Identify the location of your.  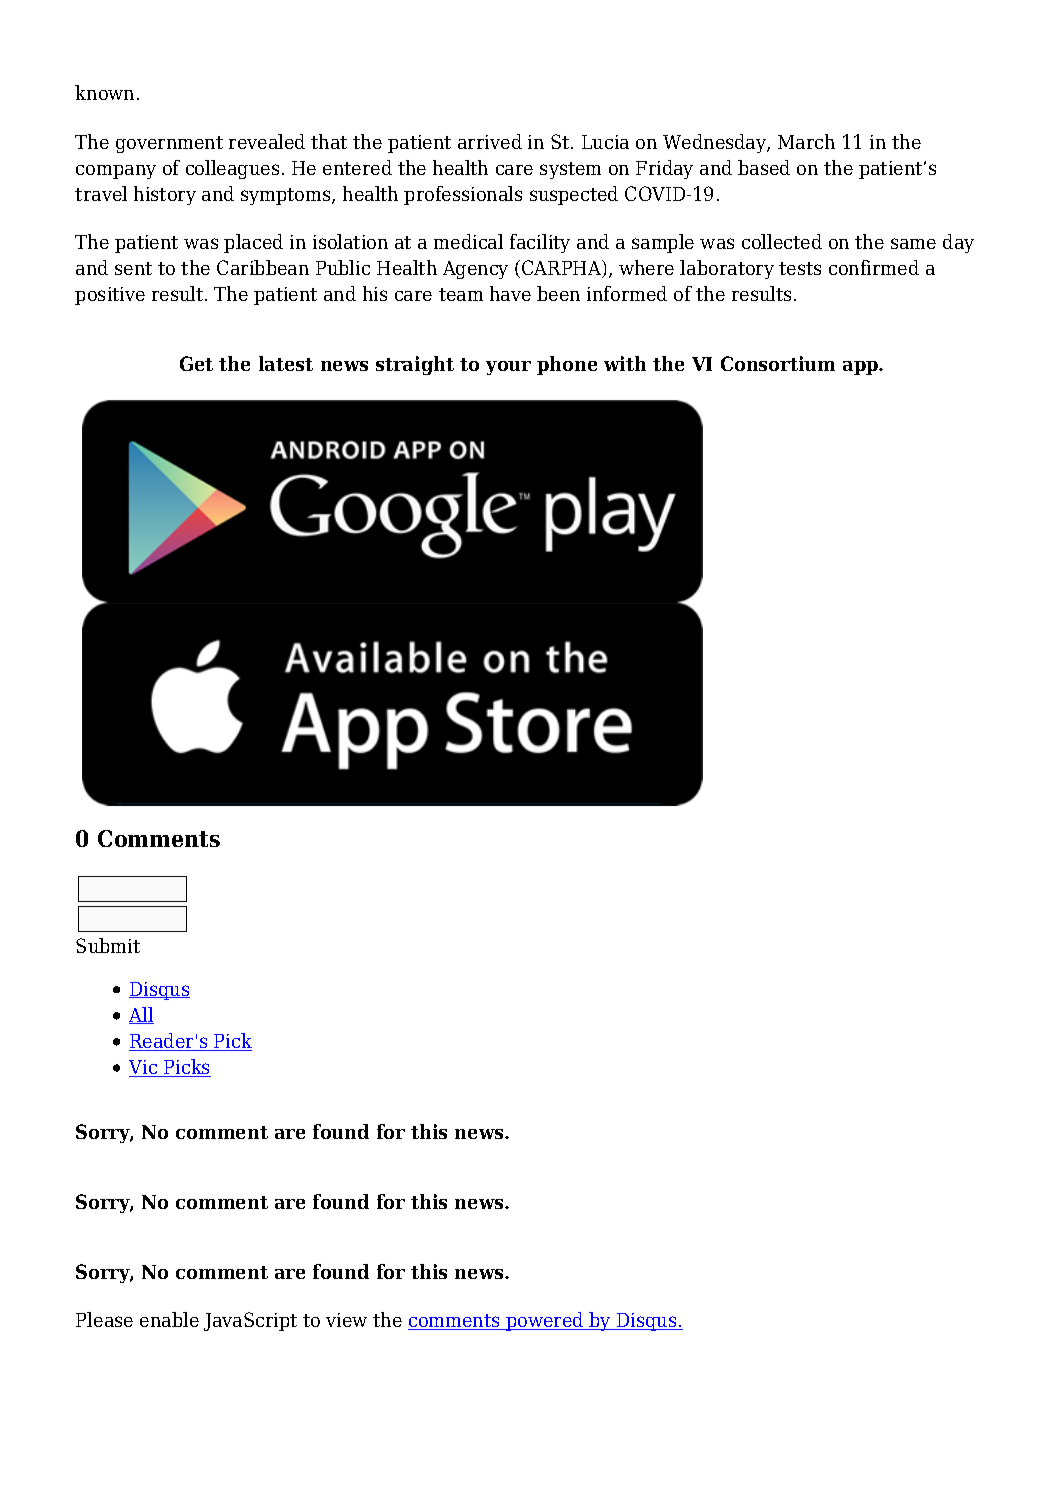
(508, 368).
